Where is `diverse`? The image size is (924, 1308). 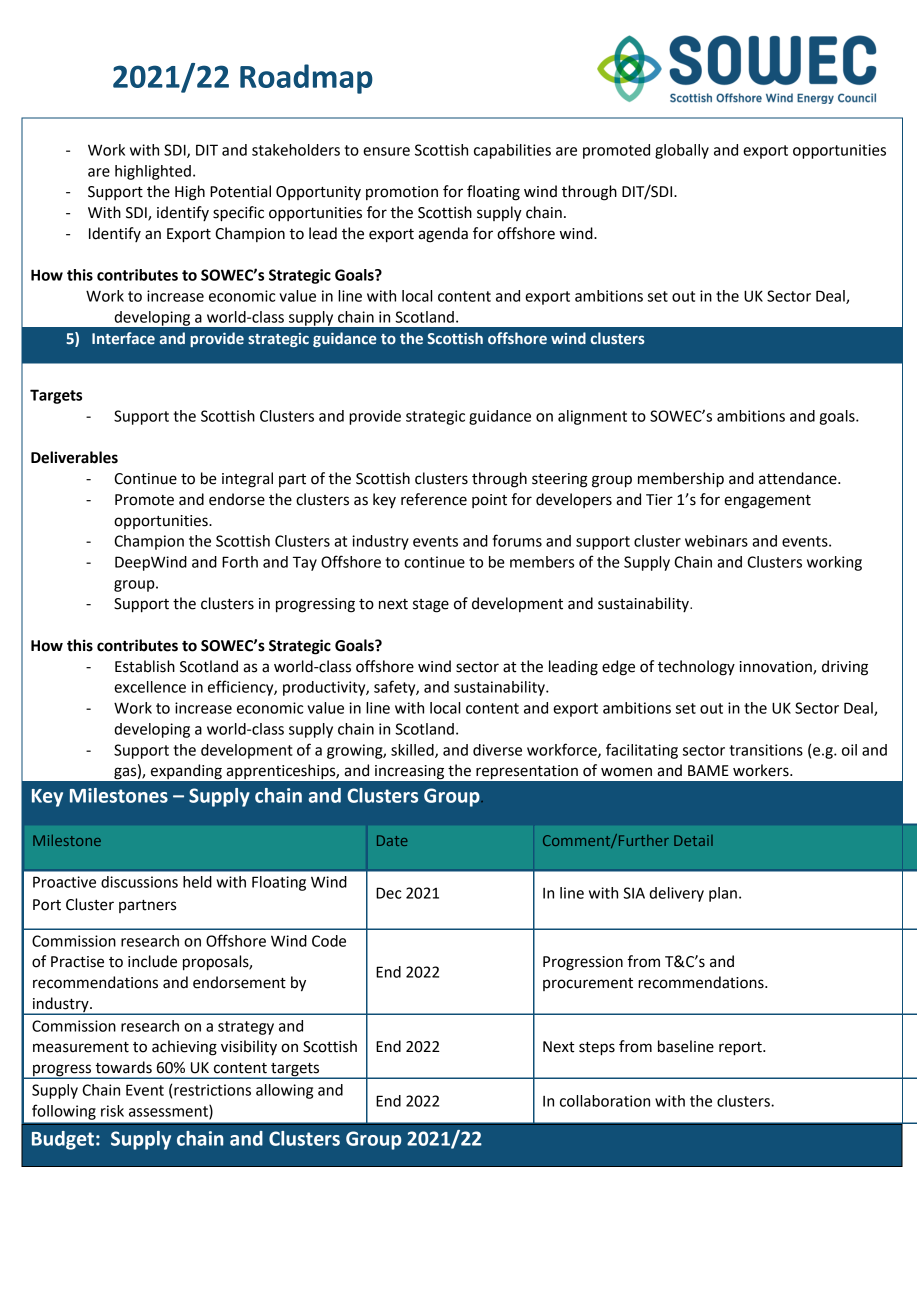 diverse is located at coordinates (497, 750).
